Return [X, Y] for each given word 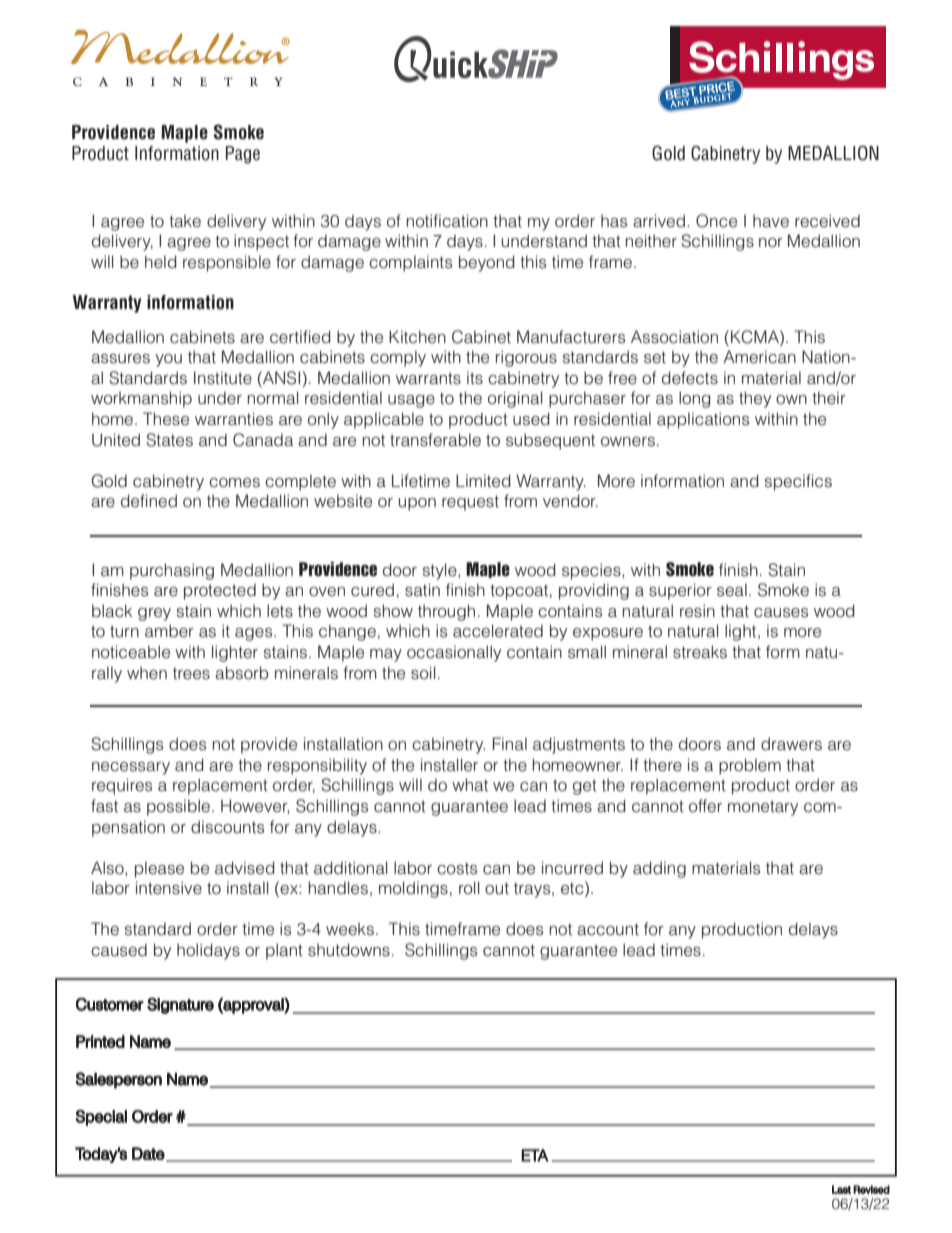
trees [191, 673]
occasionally [454, 653]
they [755, 399]
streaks [700, 652]
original [515, 399]
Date [148, 1153]
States [169, 440]
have [771, 221]
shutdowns [349, 950]
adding [659, 869]
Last [841, 1189]
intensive [169, 888]
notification [447, 221]
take [185, 221]
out [497, 888]
